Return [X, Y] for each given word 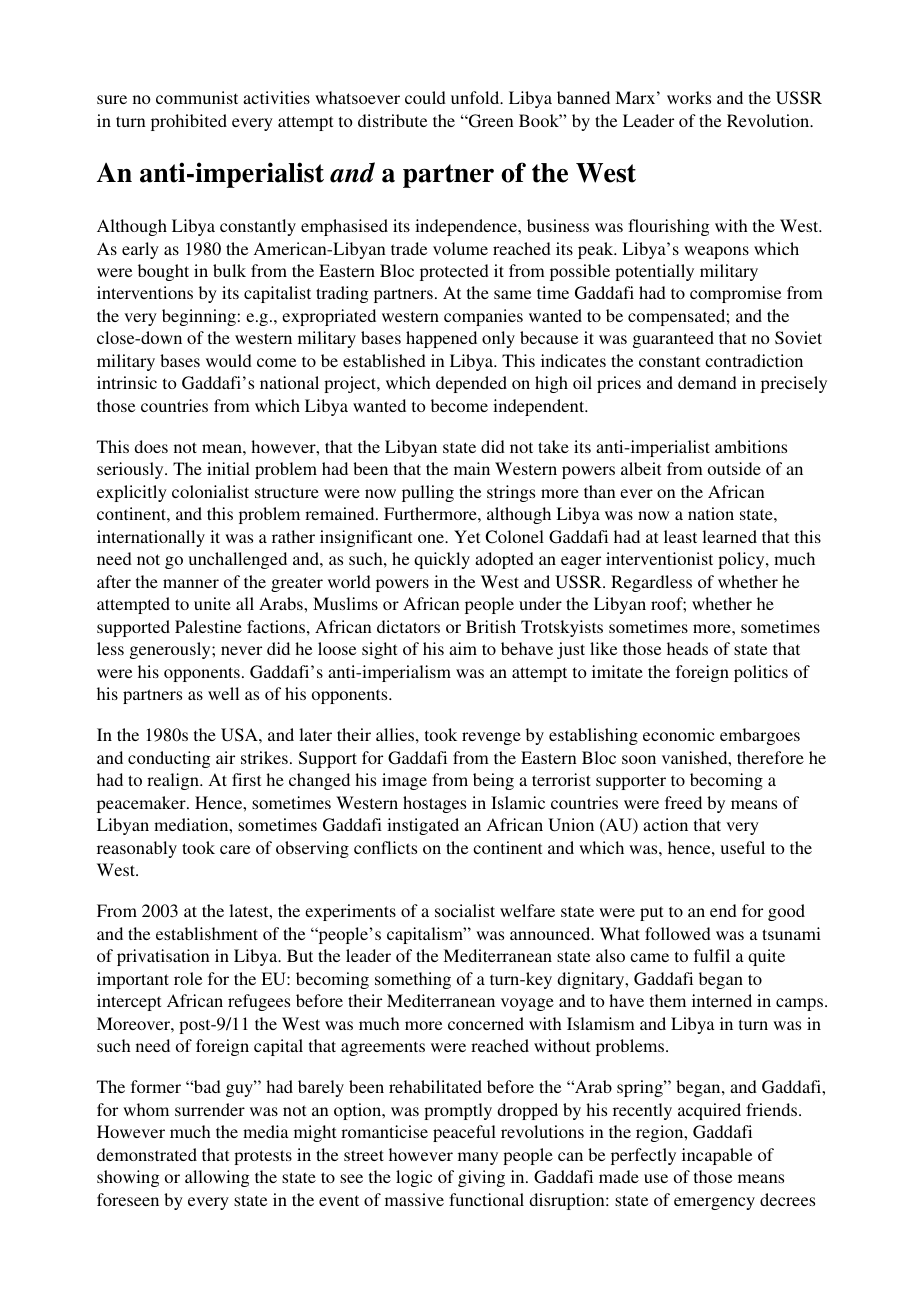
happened [441, 339]
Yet [467, 536]
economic [678, 734]
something [413, 980]
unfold [476, 97]
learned [729, 536]
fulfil [712, 955]
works [689, 97]
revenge [491, 738]
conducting [169, 759]
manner [191, 583]
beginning [199, 317]
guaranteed [673, 339]
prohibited [189, 122]
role [188, 978]
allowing [217, 1178]
